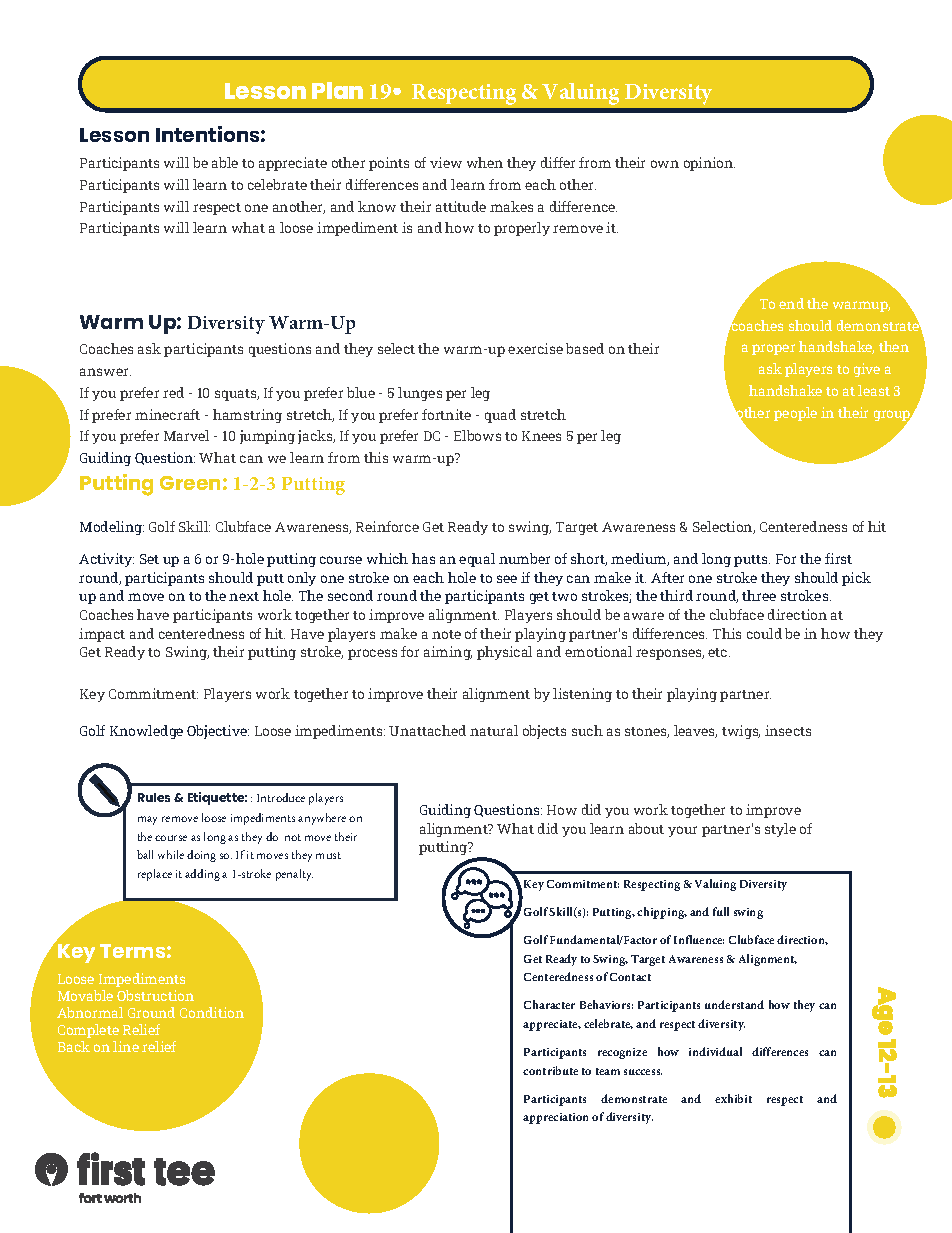  What do you see at coordinates (105, 372) in the document?
I see `answer` at bounding box center [105, 372].
